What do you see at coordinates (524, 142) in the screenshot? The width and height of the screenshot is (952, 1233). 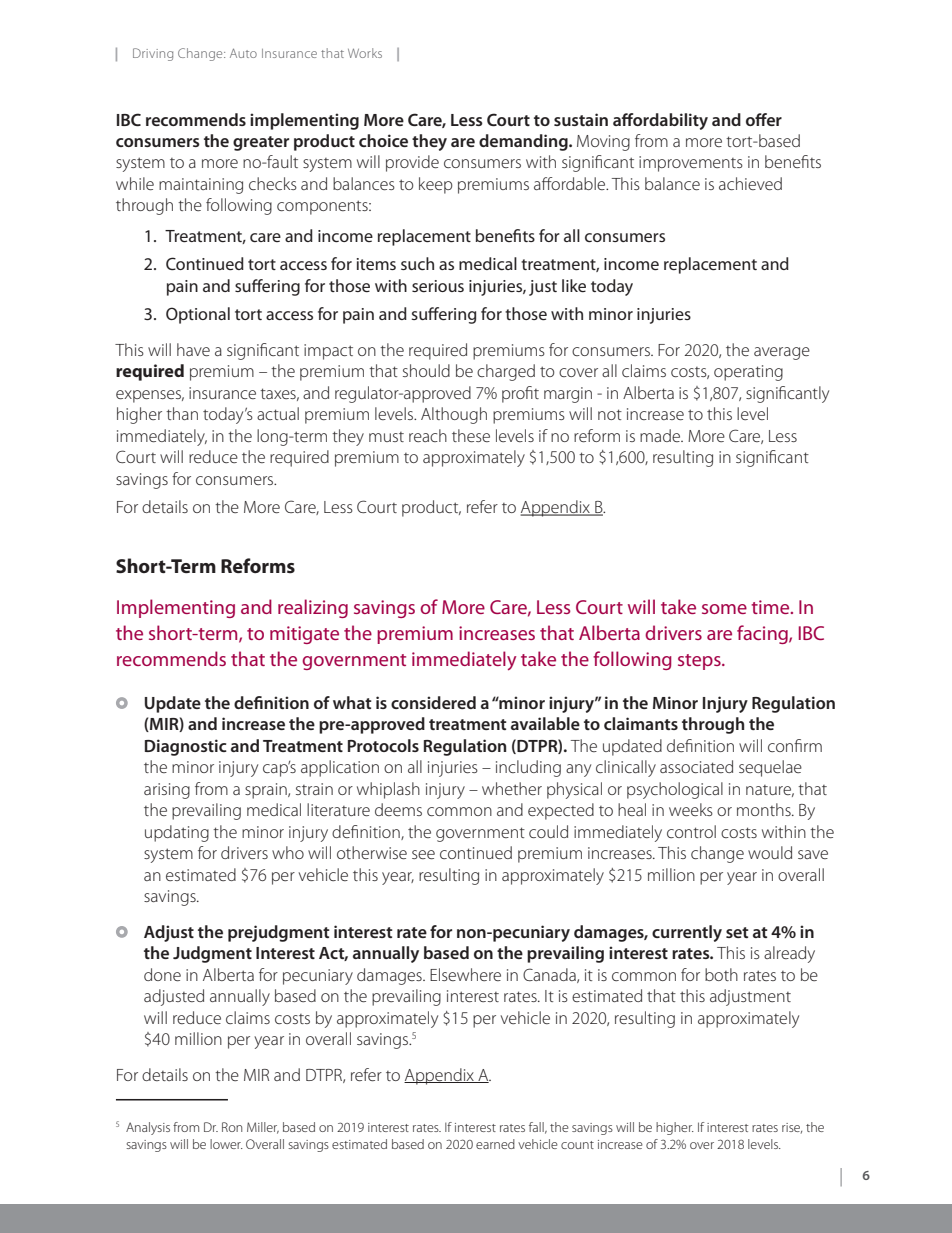 I see `demanding` at bounding box center [524, 142].
